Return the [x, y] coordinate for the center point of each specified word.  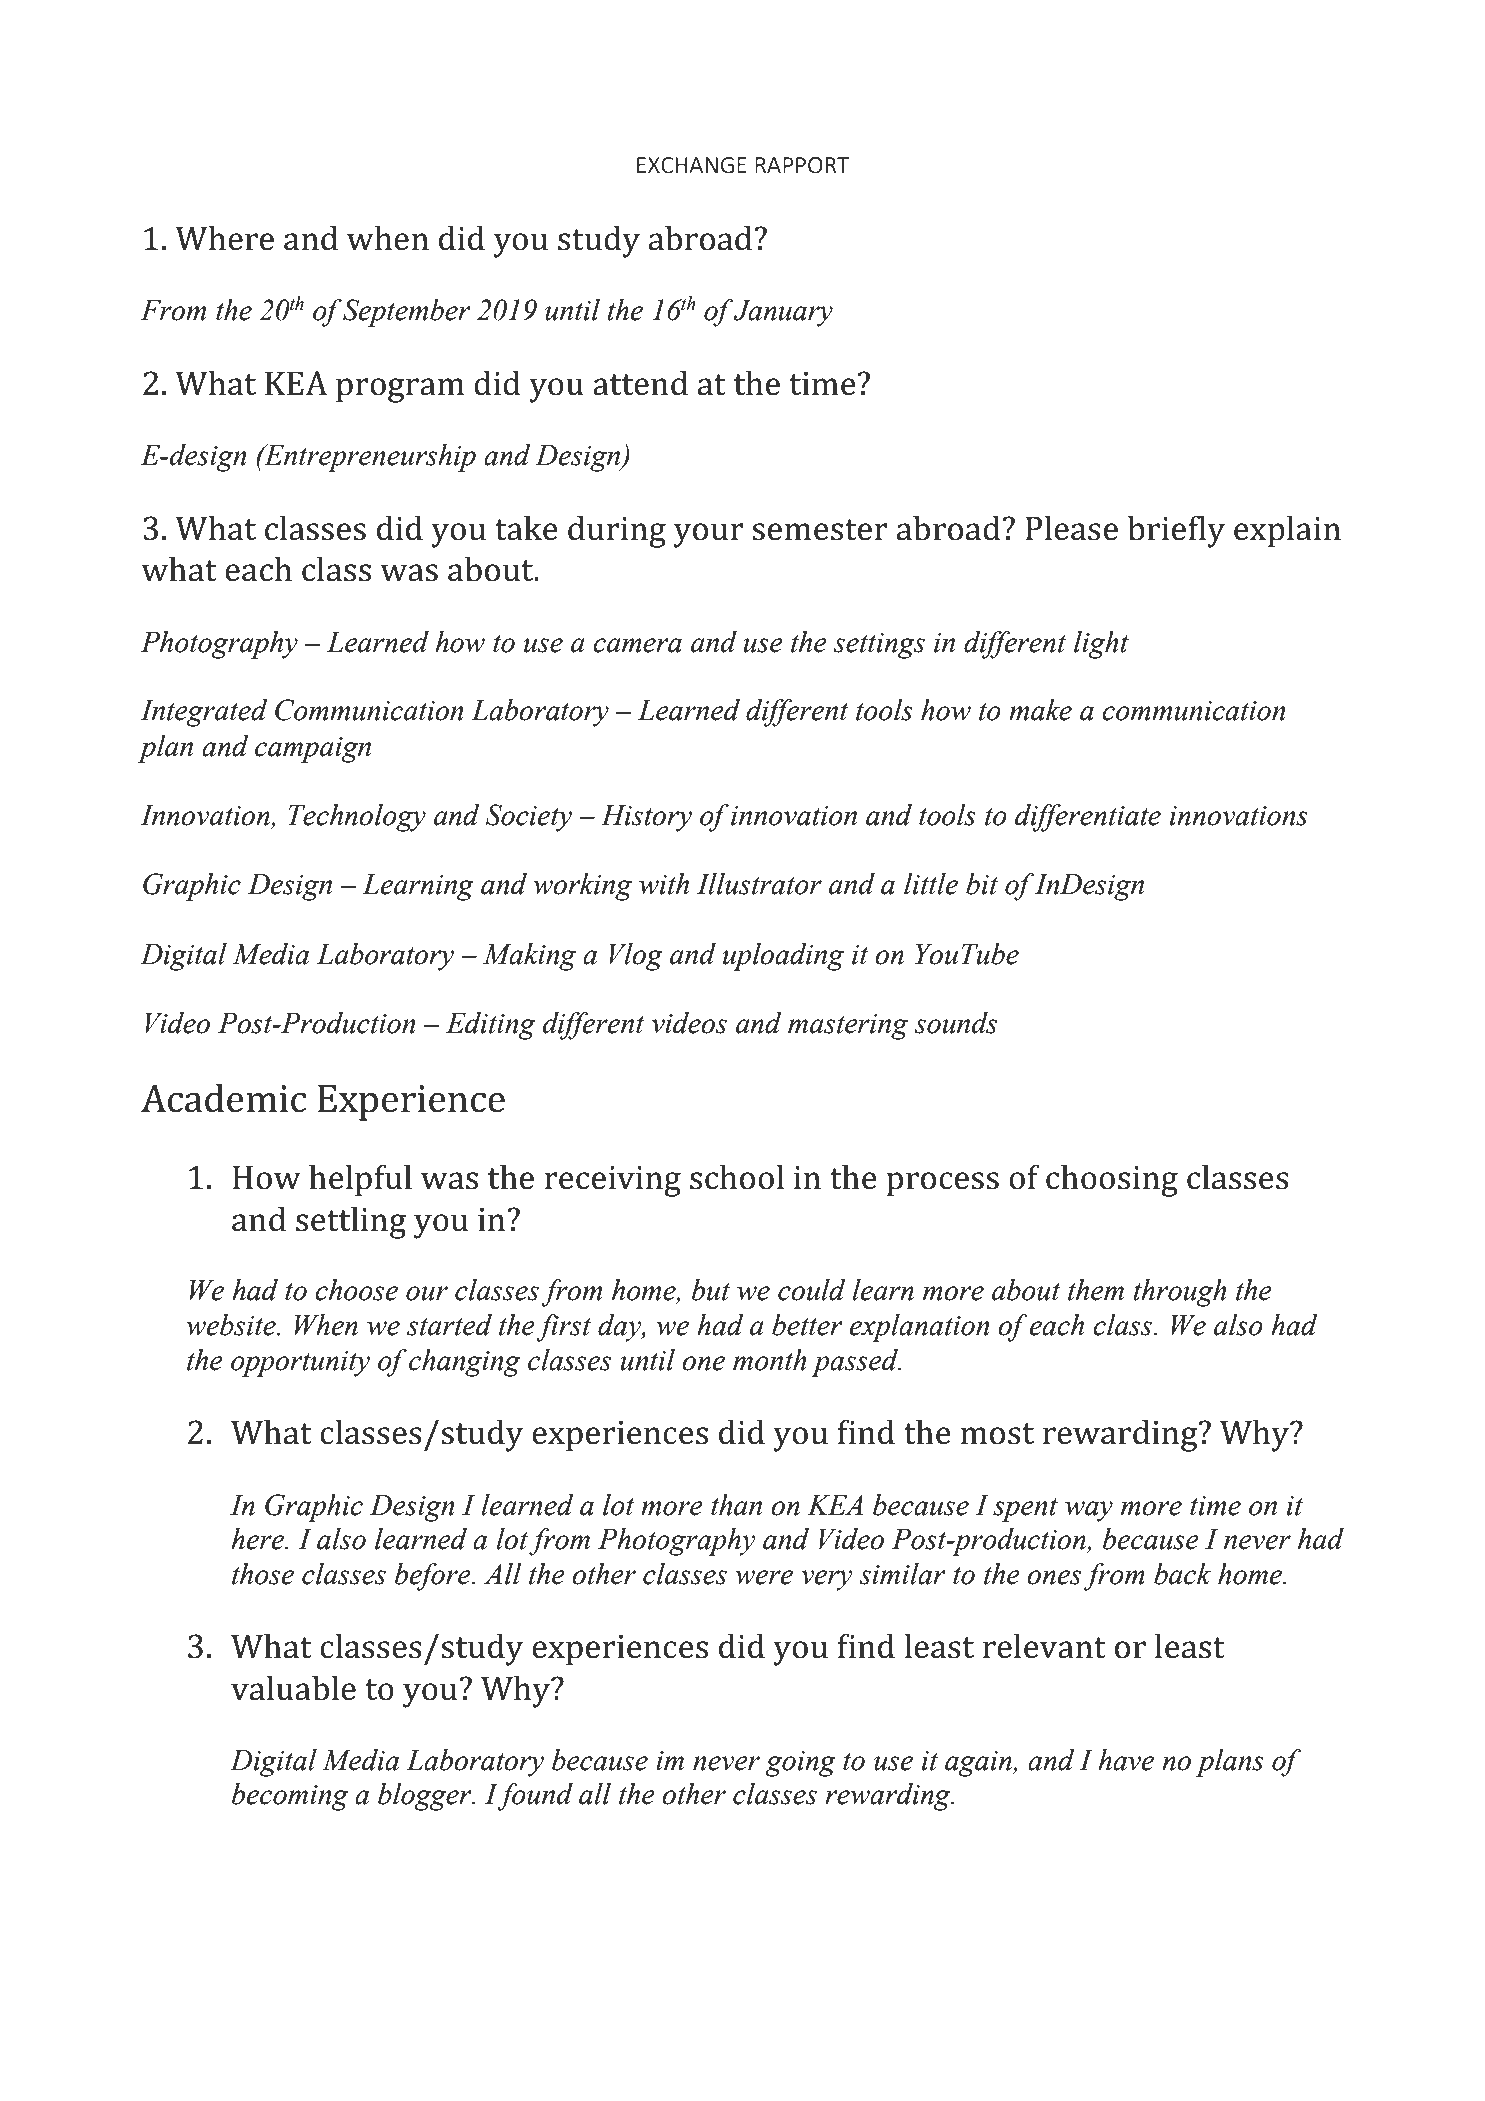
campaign [313, 750]
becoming [290, 1797]
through [1180, 1293]
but [711, 1290]
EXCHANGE [692, 165]
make [1040, 710]
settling [351, 1222]
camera [637, 645]
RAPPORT [802, 165]
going [800, 1764]
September [407, 313]
